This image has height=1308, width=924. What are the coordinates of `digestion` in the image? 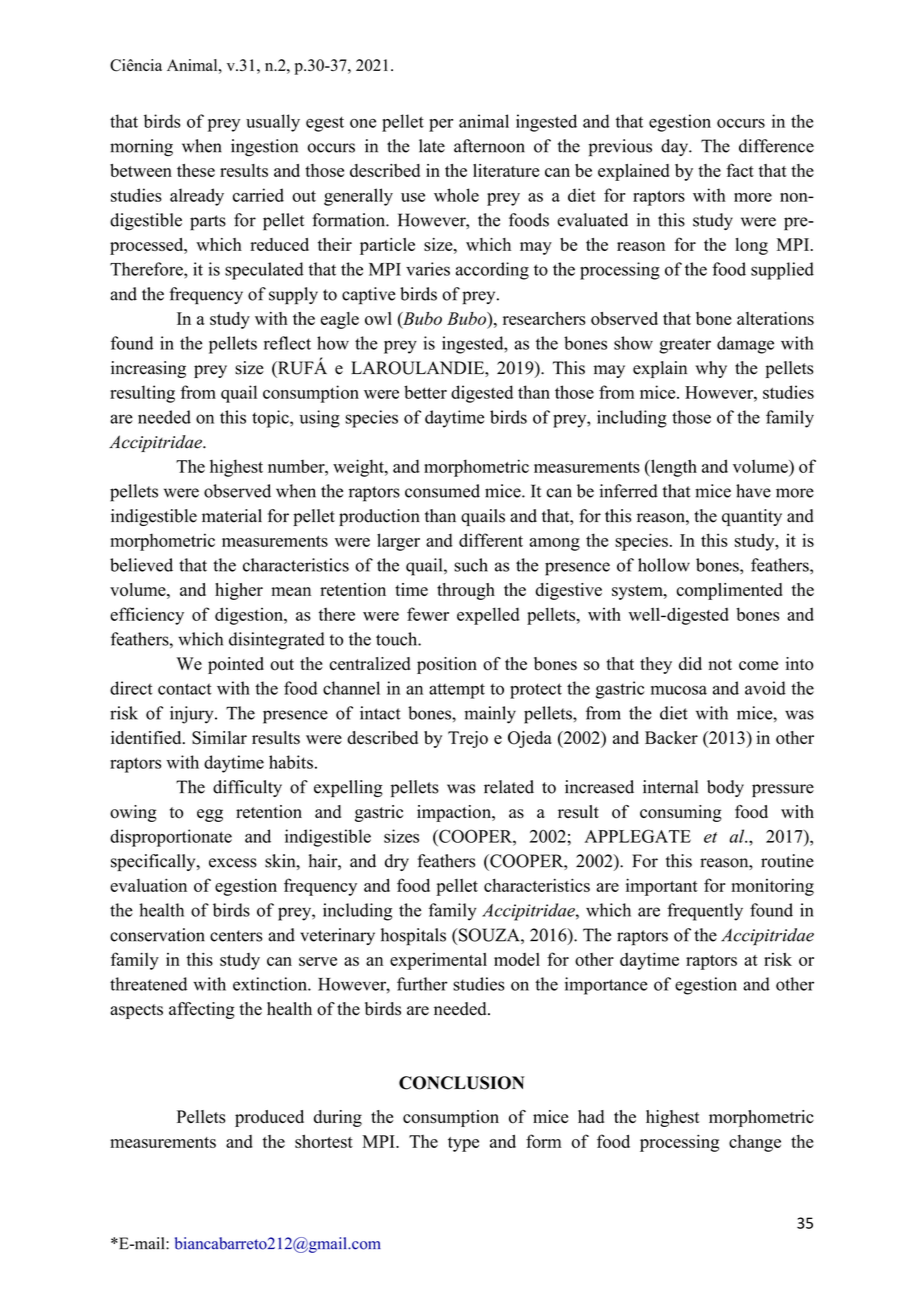 It's located at (250, 616).
